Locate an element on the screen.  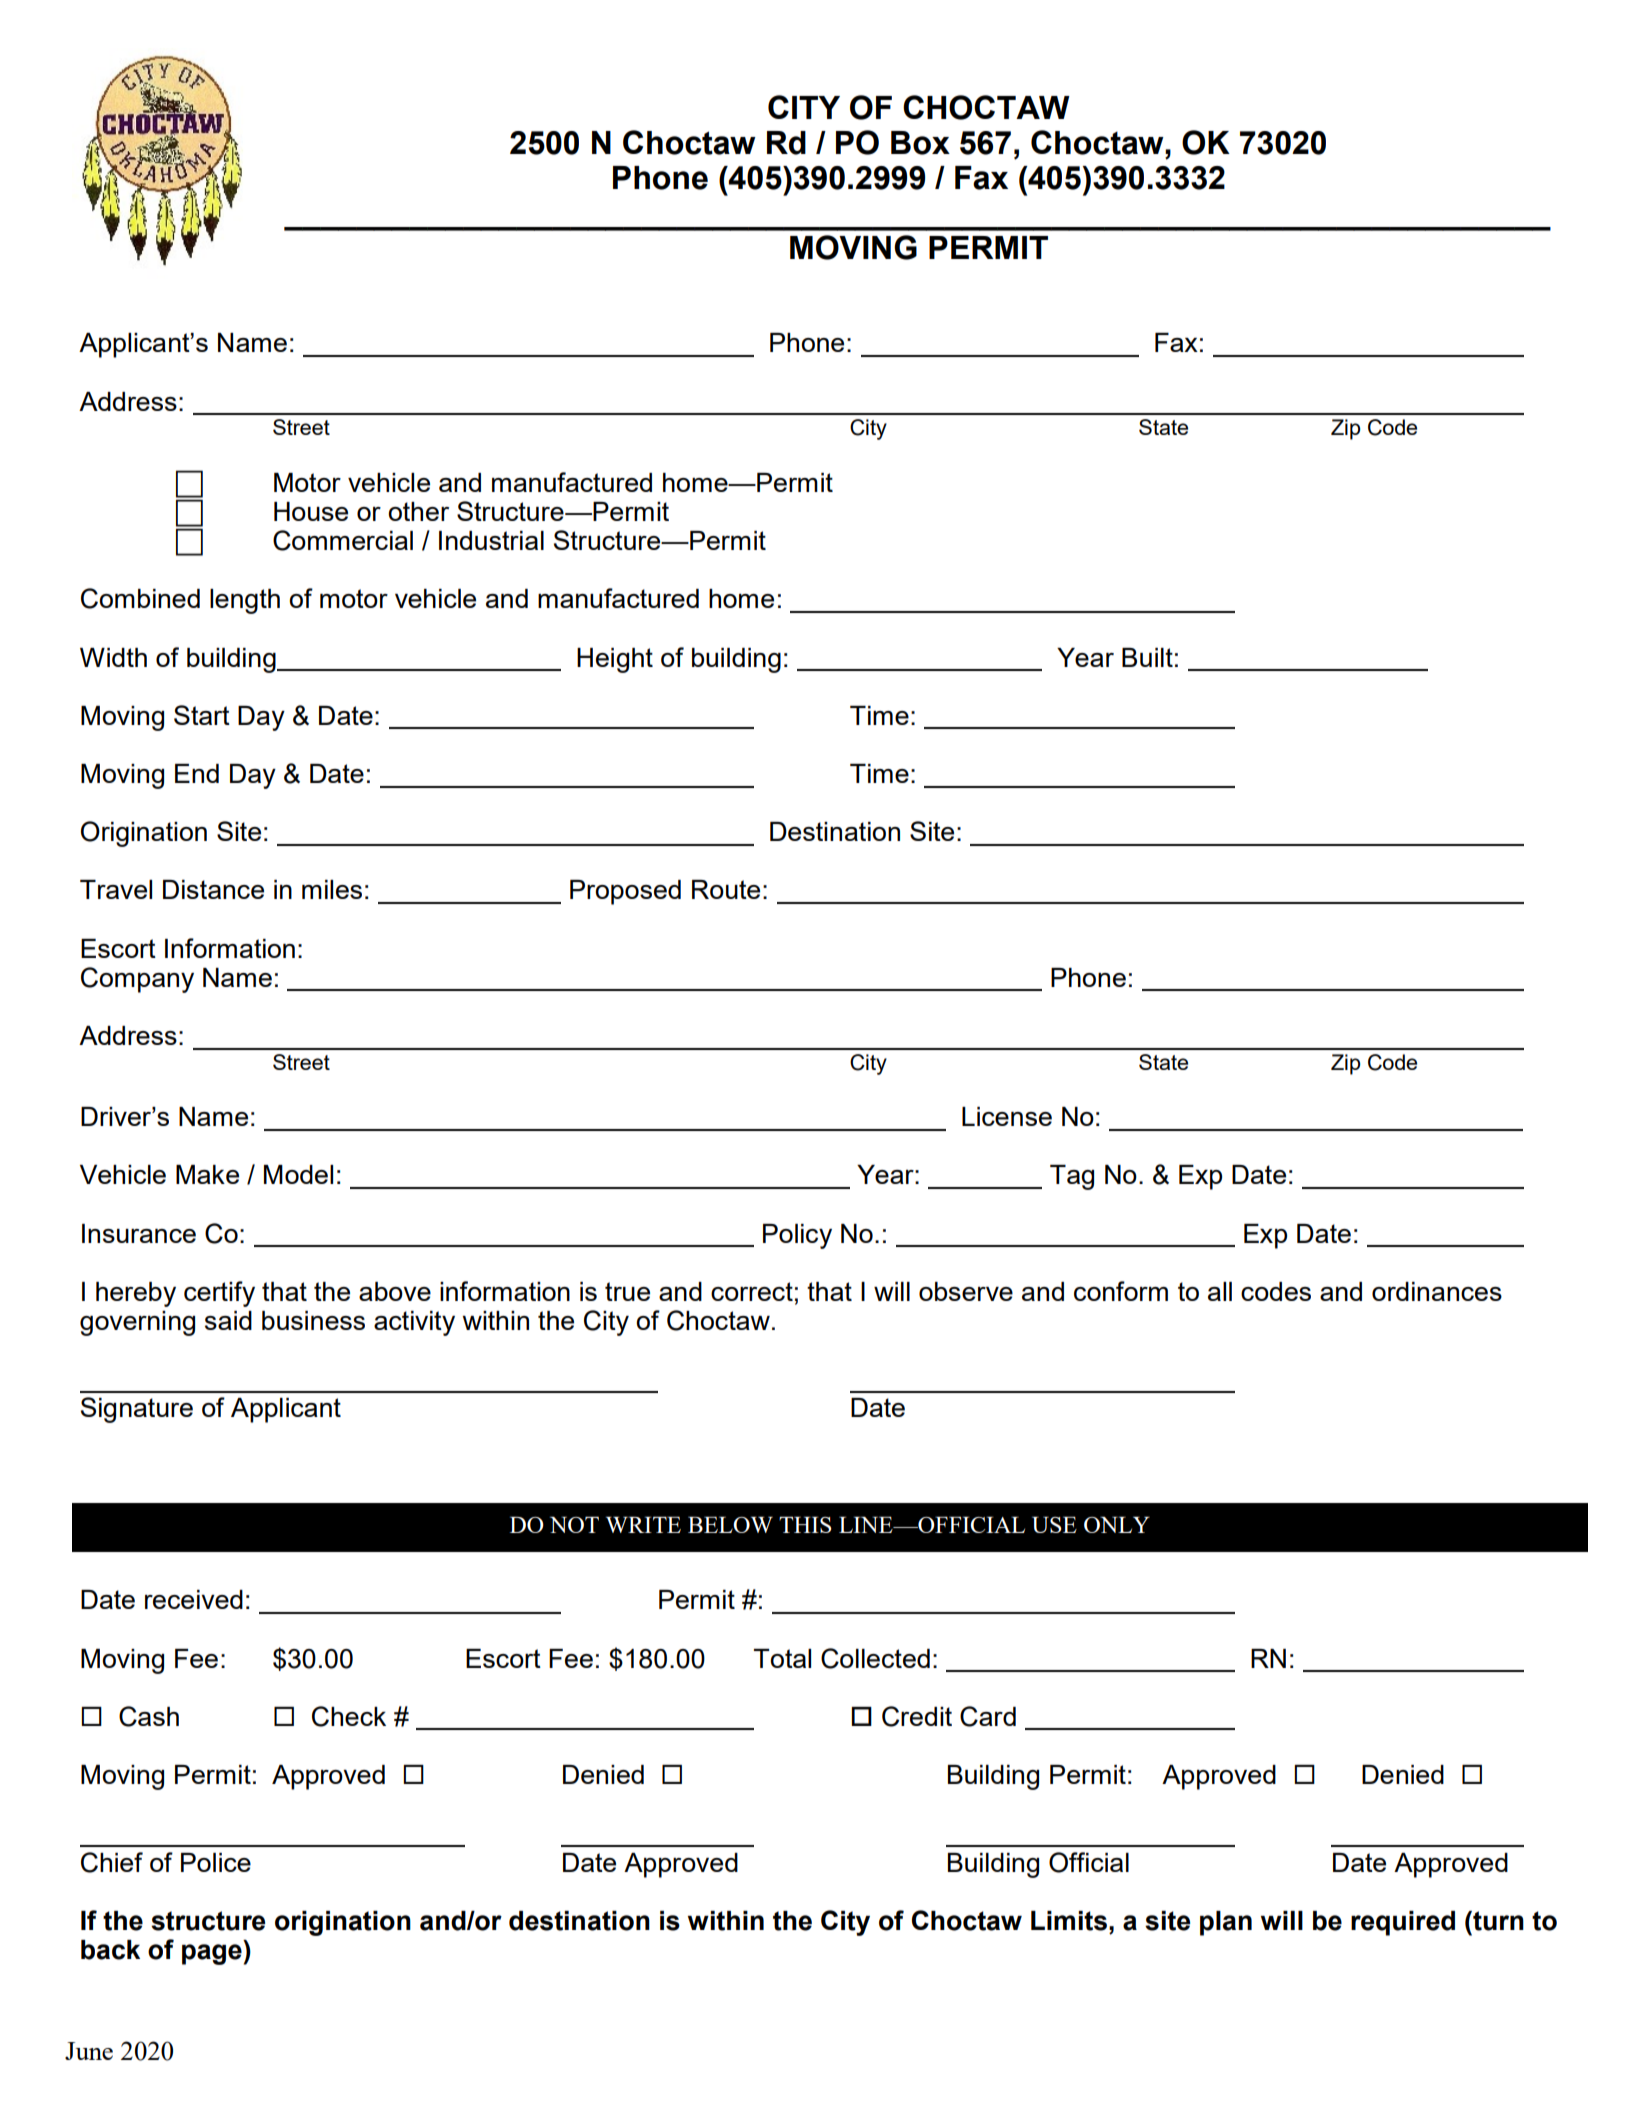
Tag is located at coordinates (1072, 1177).
